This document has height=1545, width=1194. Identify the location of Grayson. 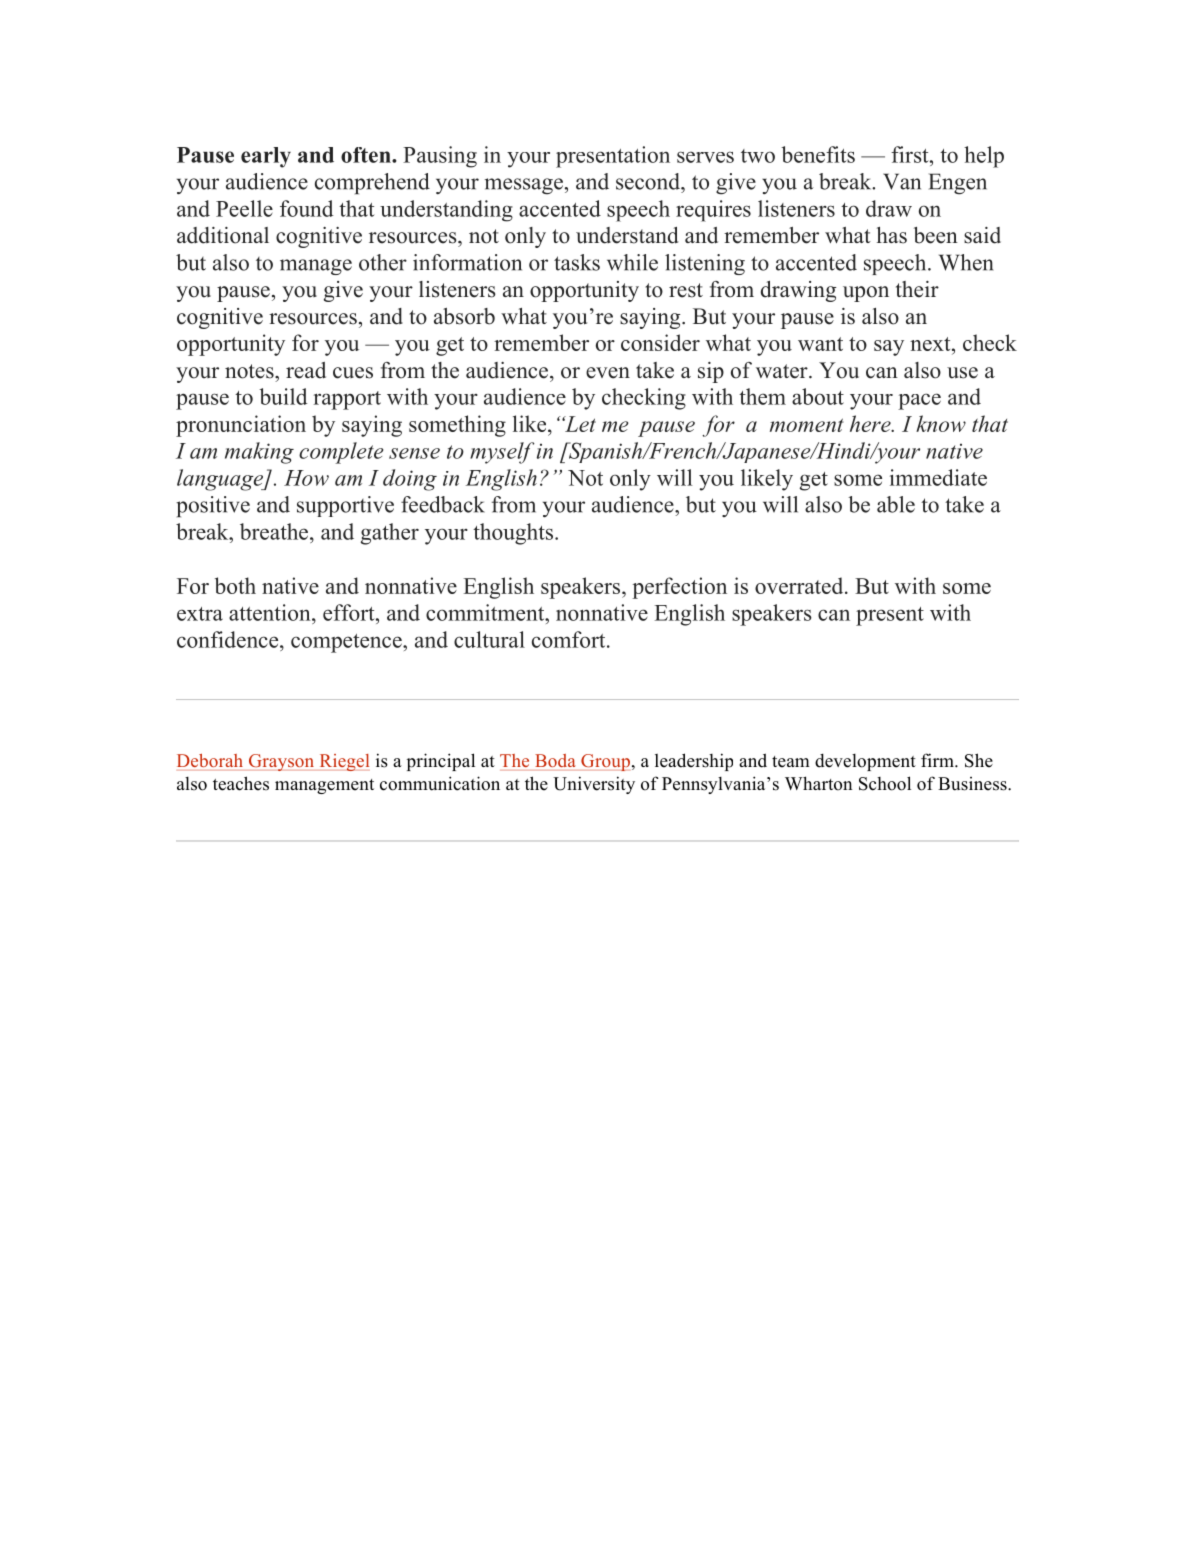
(281, 762).
